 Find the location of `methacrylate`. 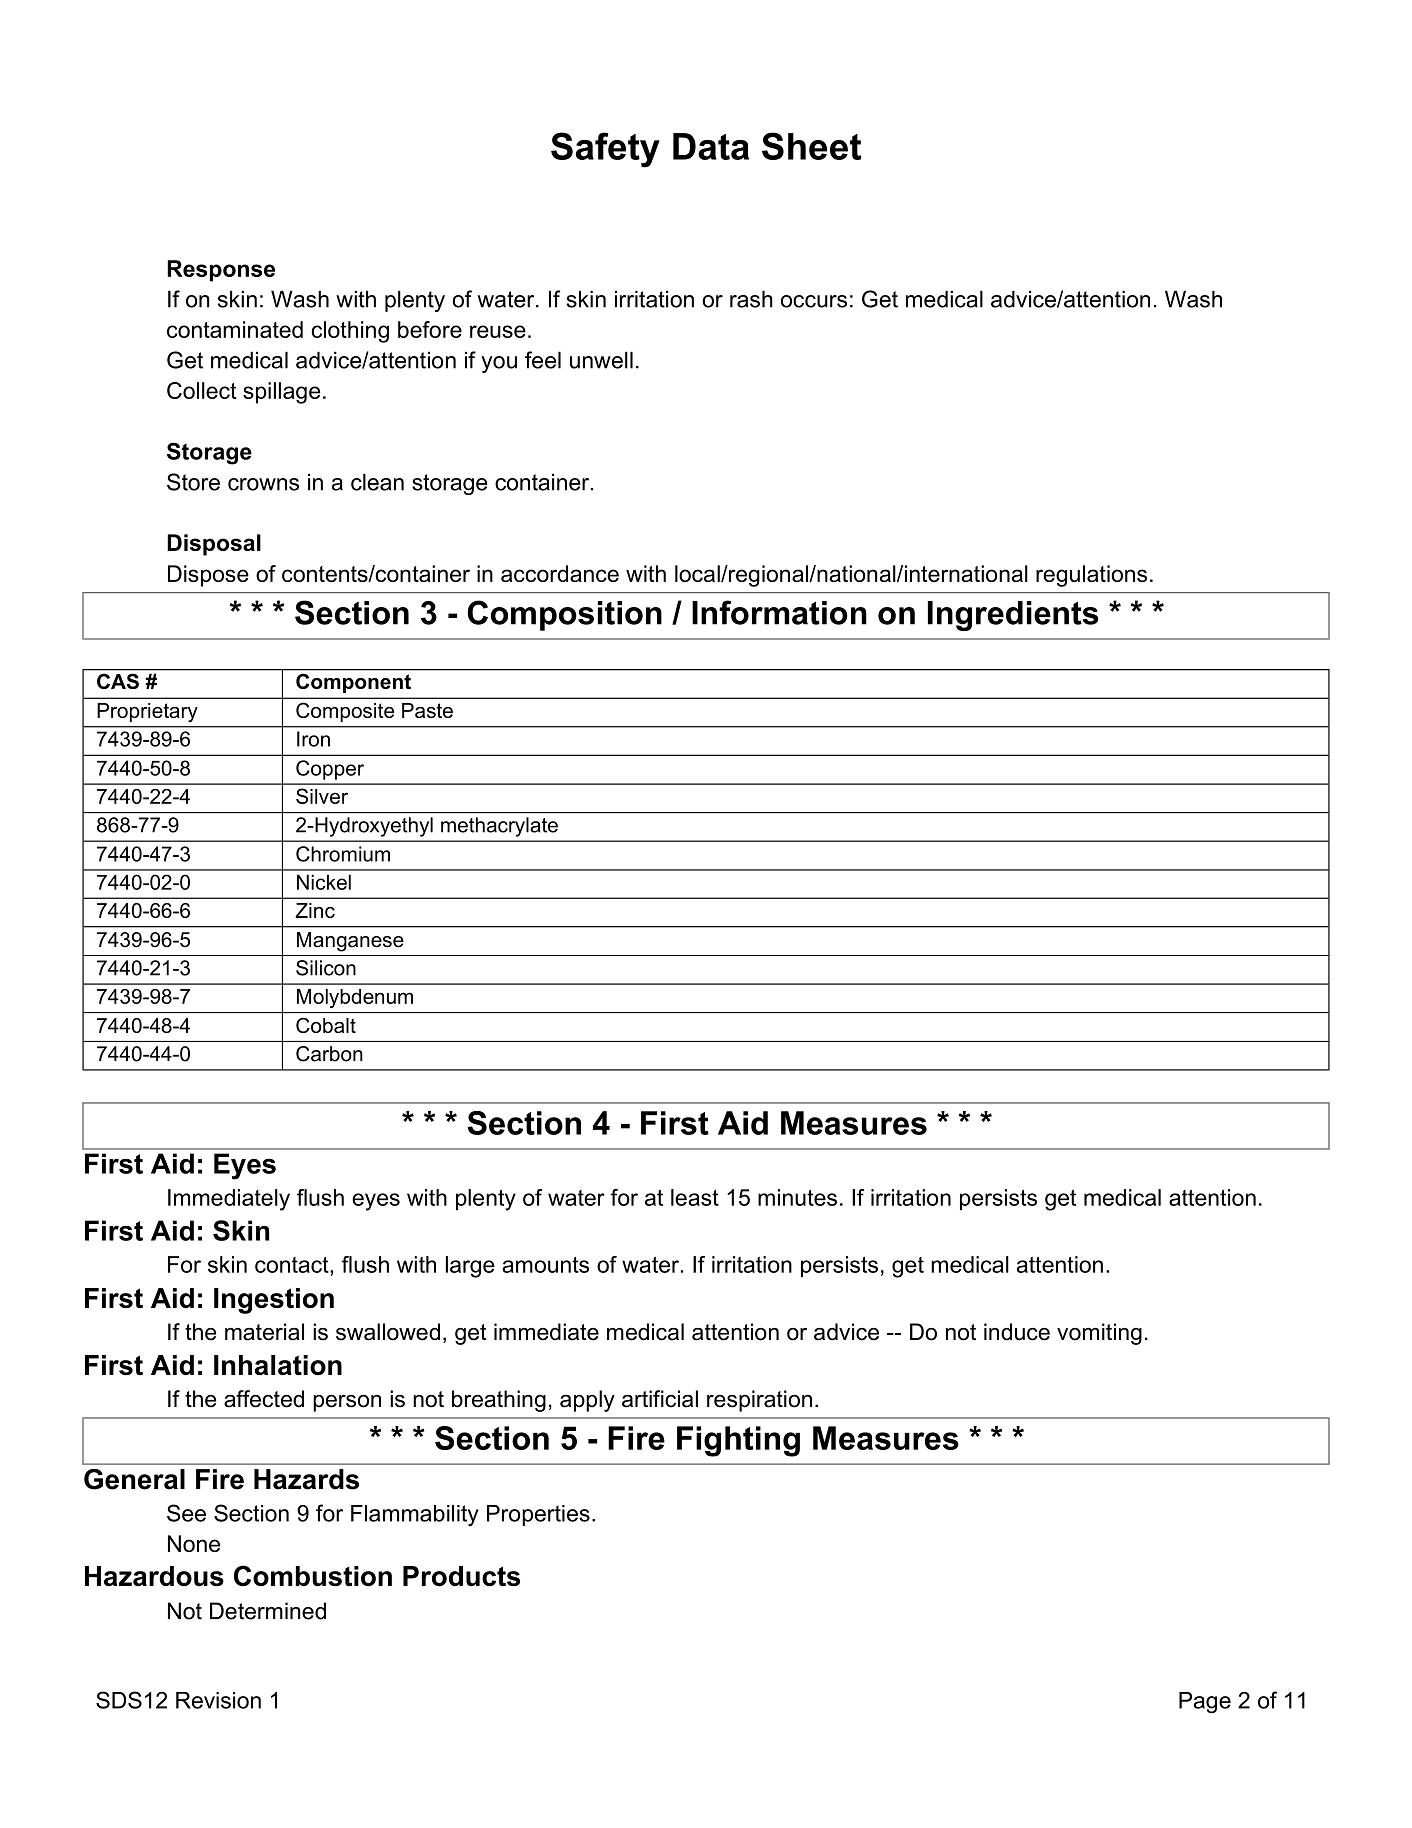

methacrylate is located at coordinates (499, 827).
